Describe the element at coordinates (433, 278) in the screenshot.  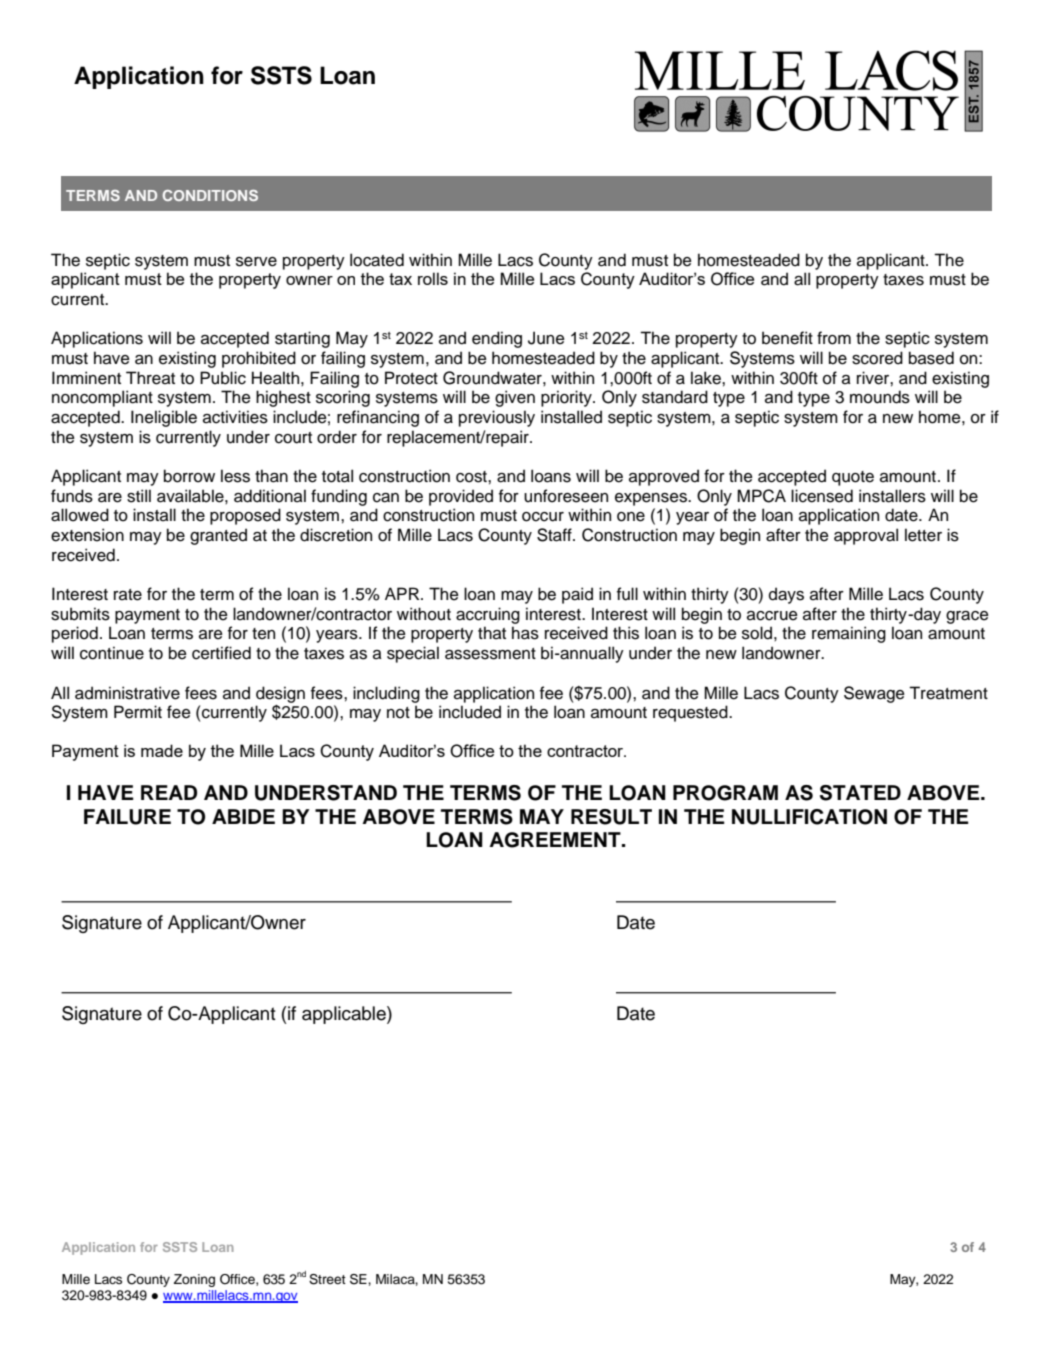
I see `rolls` at that location.
